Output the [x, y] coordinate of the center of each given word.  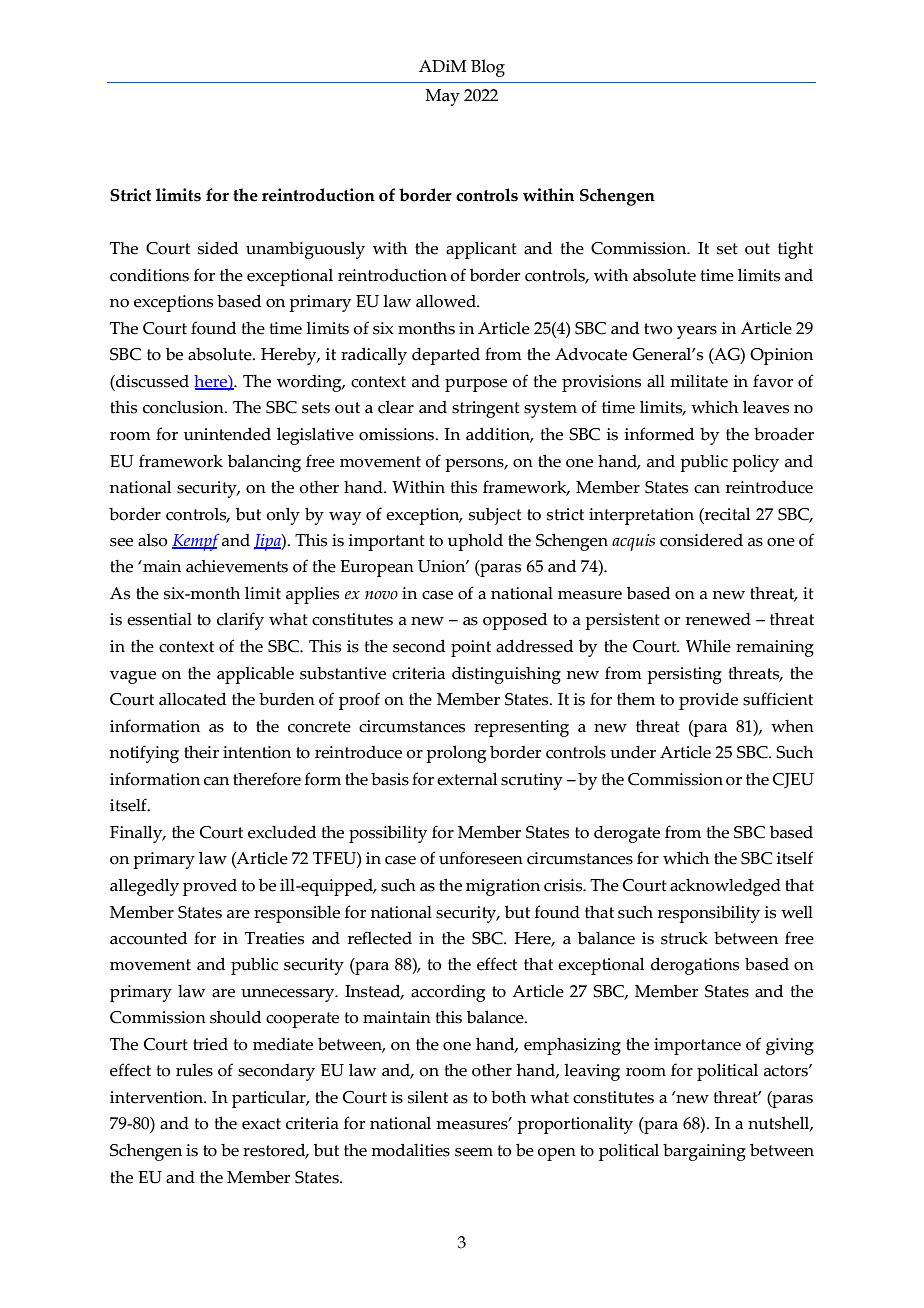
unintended [227, 434]
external [467, 779]
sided [218, 248]
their [201, 752]
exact [261, 1124]
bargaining [704, 1152]
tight [795, 250]
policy [755, 463]
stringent [486, 409]
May [442, 97]
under [633, 752]
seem [474, 1152]
